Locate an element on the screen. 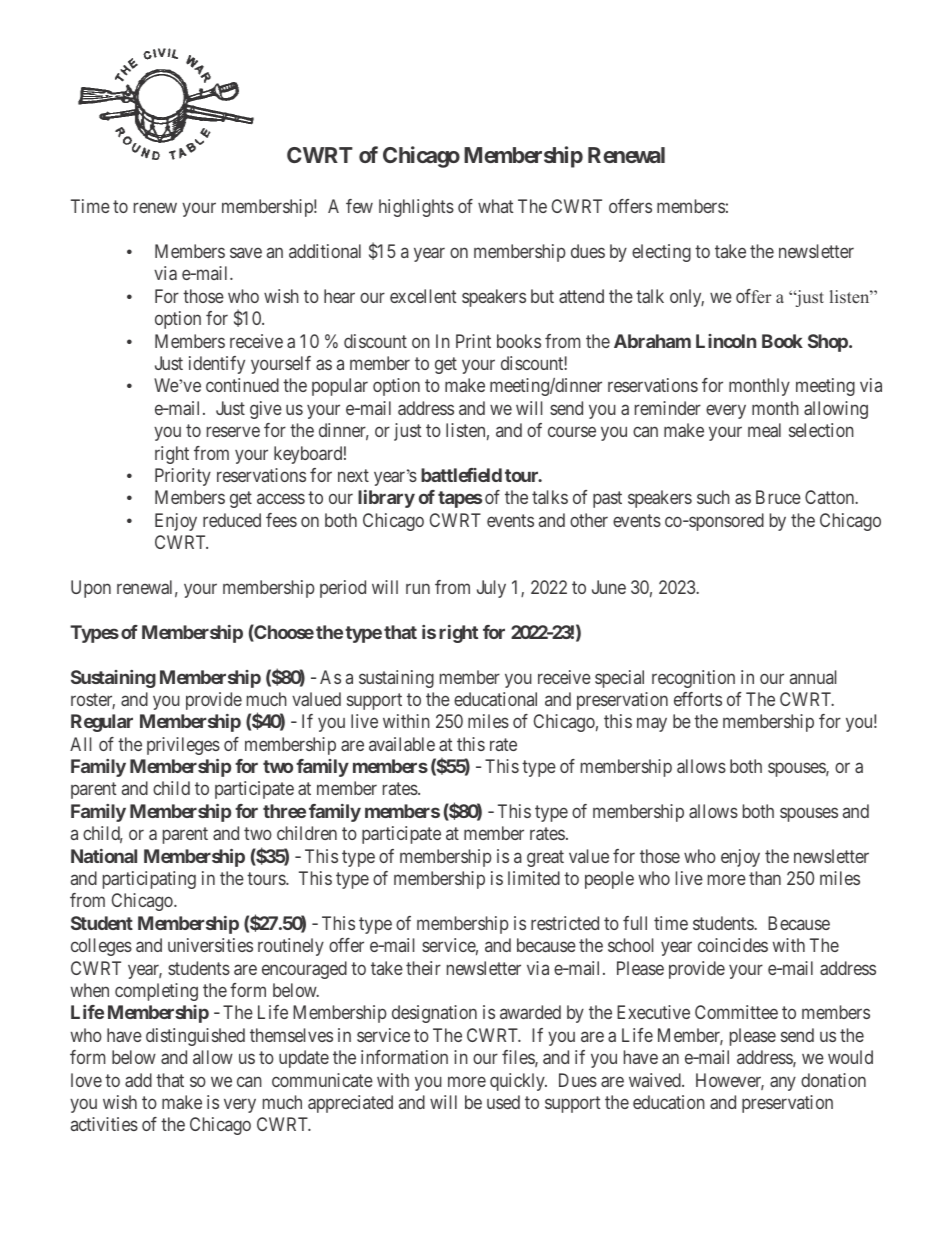 The height and width of the screenshot is (1233, 952). what is located at coordinates (495, 206).
